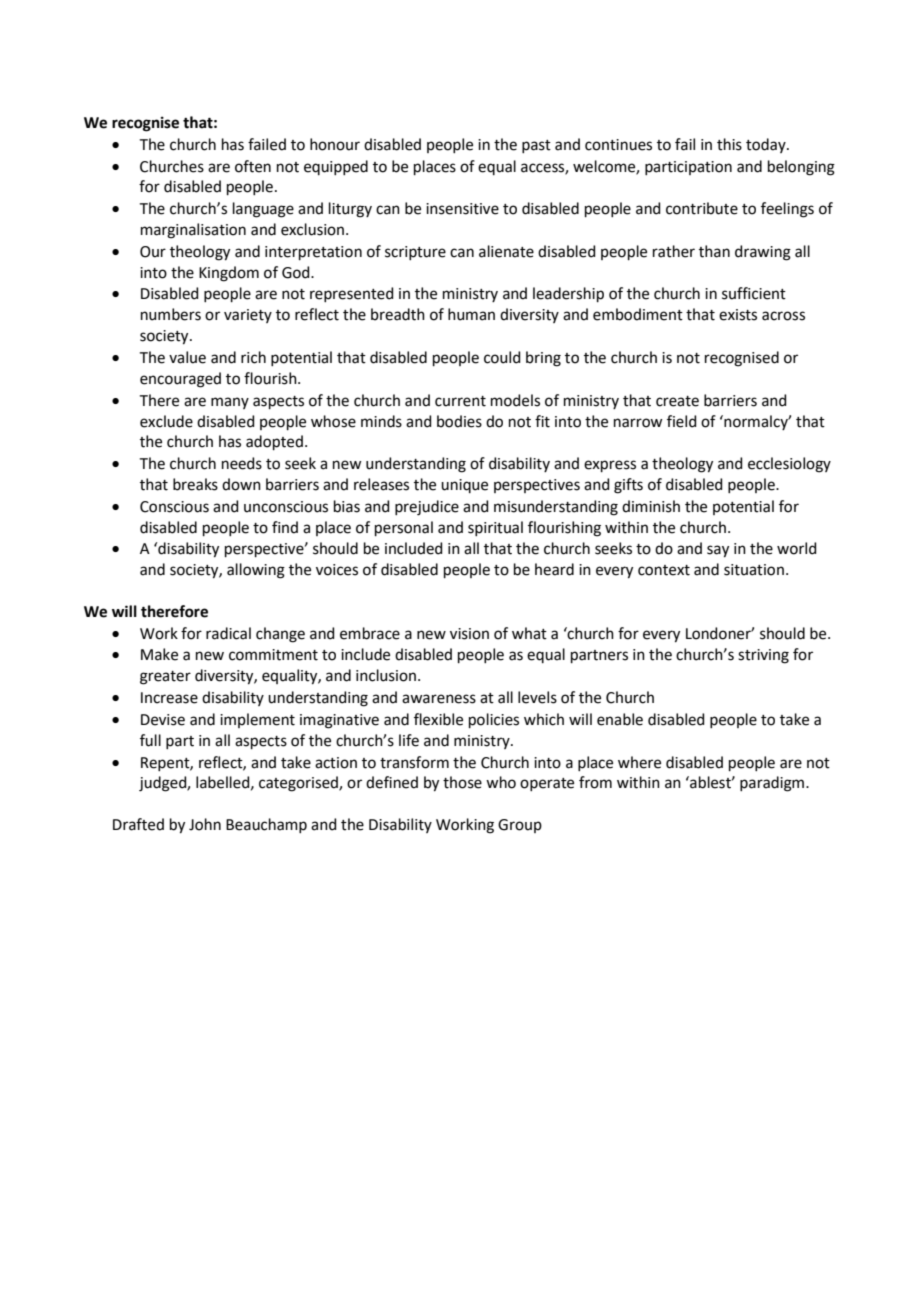 This screenshot has height=1308, width=924. Describe the element at coordinates (205, 824) in the screenshot. I see `John` at that location.
